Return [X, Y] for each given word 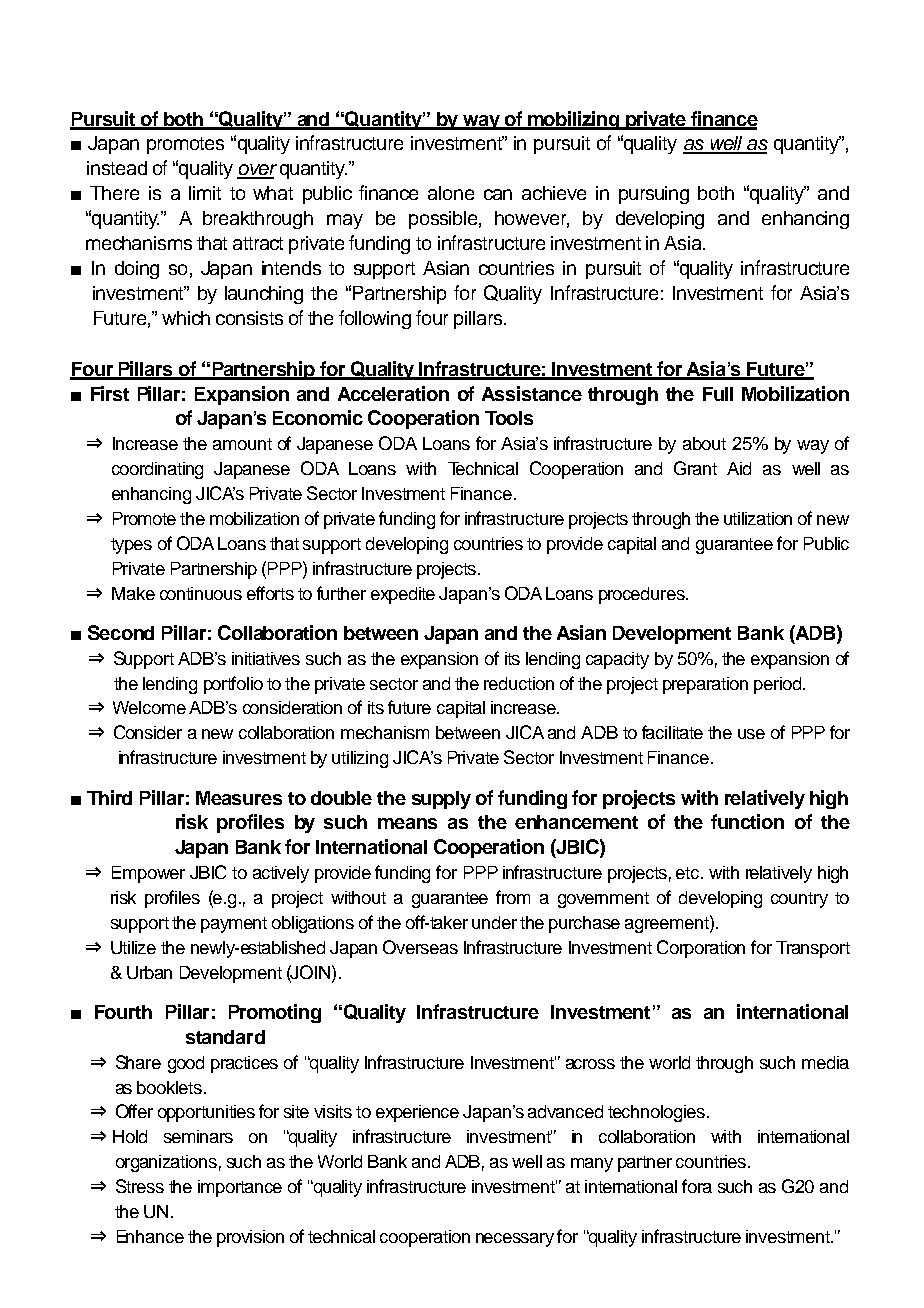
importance [240, 1188]
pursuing [654, 195]
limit [205, 193]
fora [697, 1186]
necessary [515, 1240]
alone [451, 193]
